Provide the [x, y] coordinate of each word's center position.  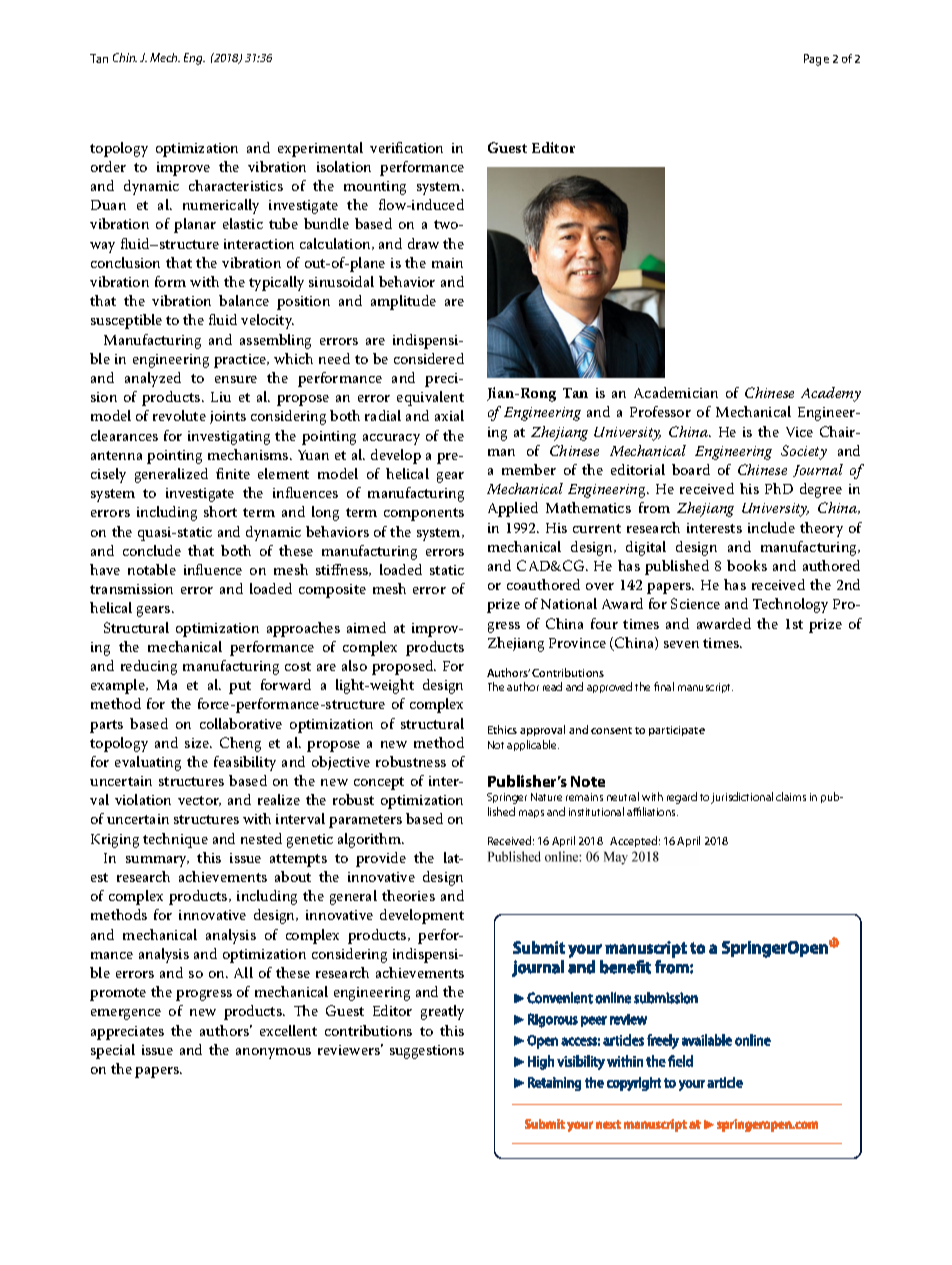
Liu [221, 397]
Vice [799, 432]
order [108, 166]
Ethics [502, 729]
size [198, 743]
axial [449, 415]
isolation [344, 166]
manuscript [705, 688]
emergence [126, 1014]
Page [816, 60]
